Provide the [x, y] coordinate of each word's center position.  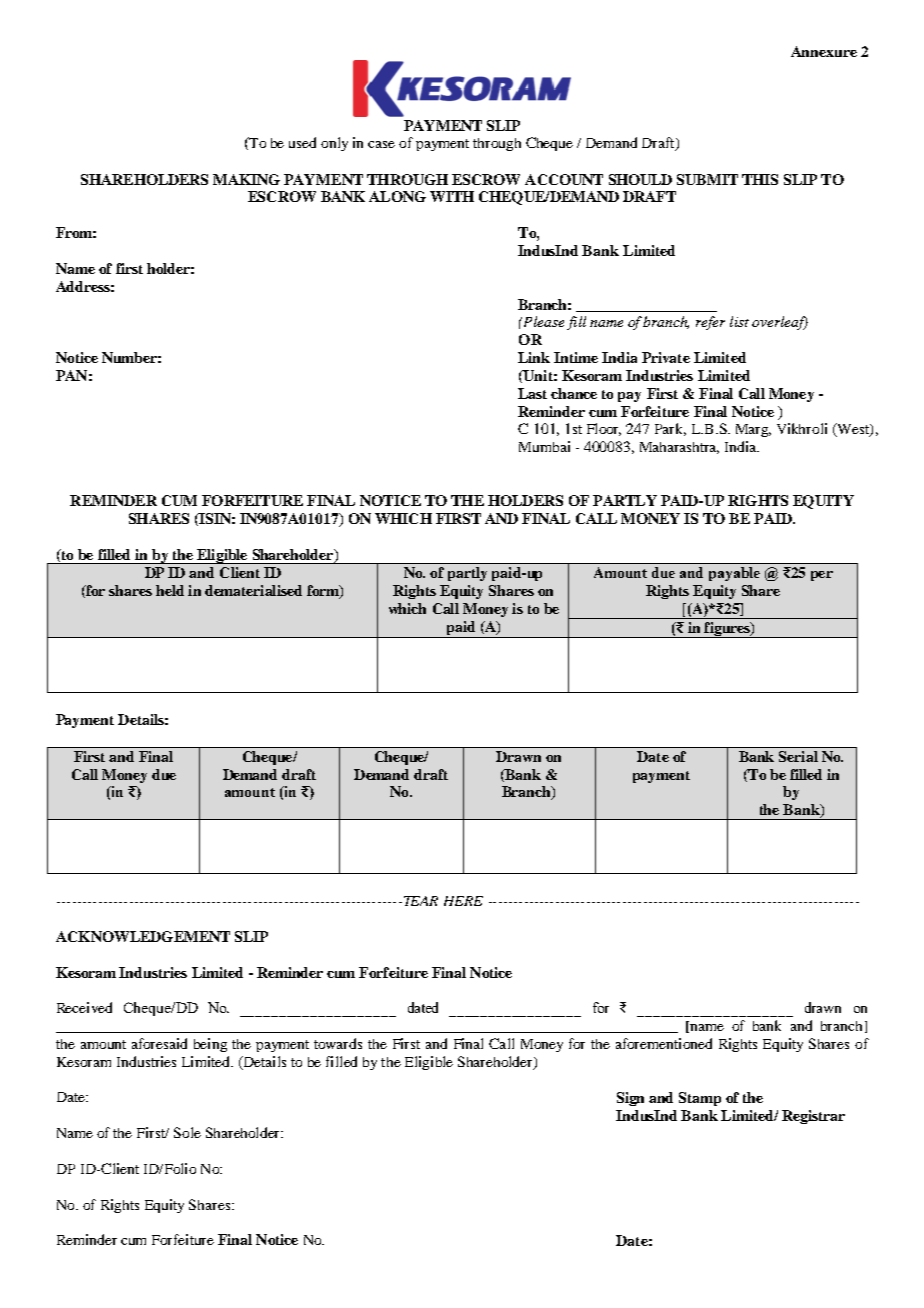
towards [338, 1043]
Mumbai [544, 446]
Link [534, 357]
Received [84, 1007]
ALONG [397, 196]
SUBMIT [707, 179]
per [822, 576]
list [739, 321]
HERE [463, 901]
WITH [452, 196]
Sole [187, 1132]
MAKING [246, 179]
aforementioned [664, 1043]
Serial [798, 756]
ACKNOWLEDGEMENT [143, 936]
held [170, 590]
